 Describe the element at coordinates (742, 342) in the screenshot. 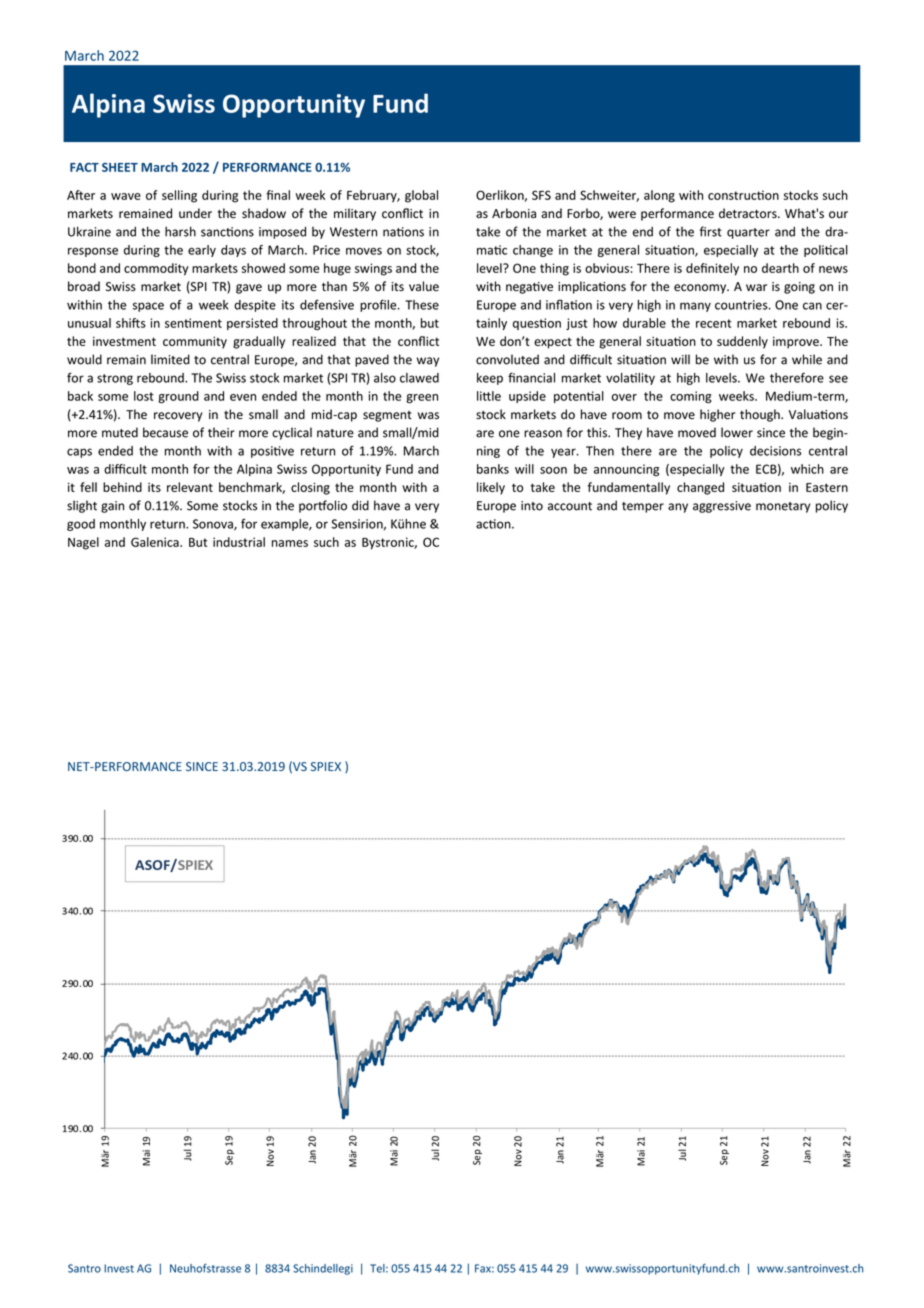

I see `suddenly` at that location.
